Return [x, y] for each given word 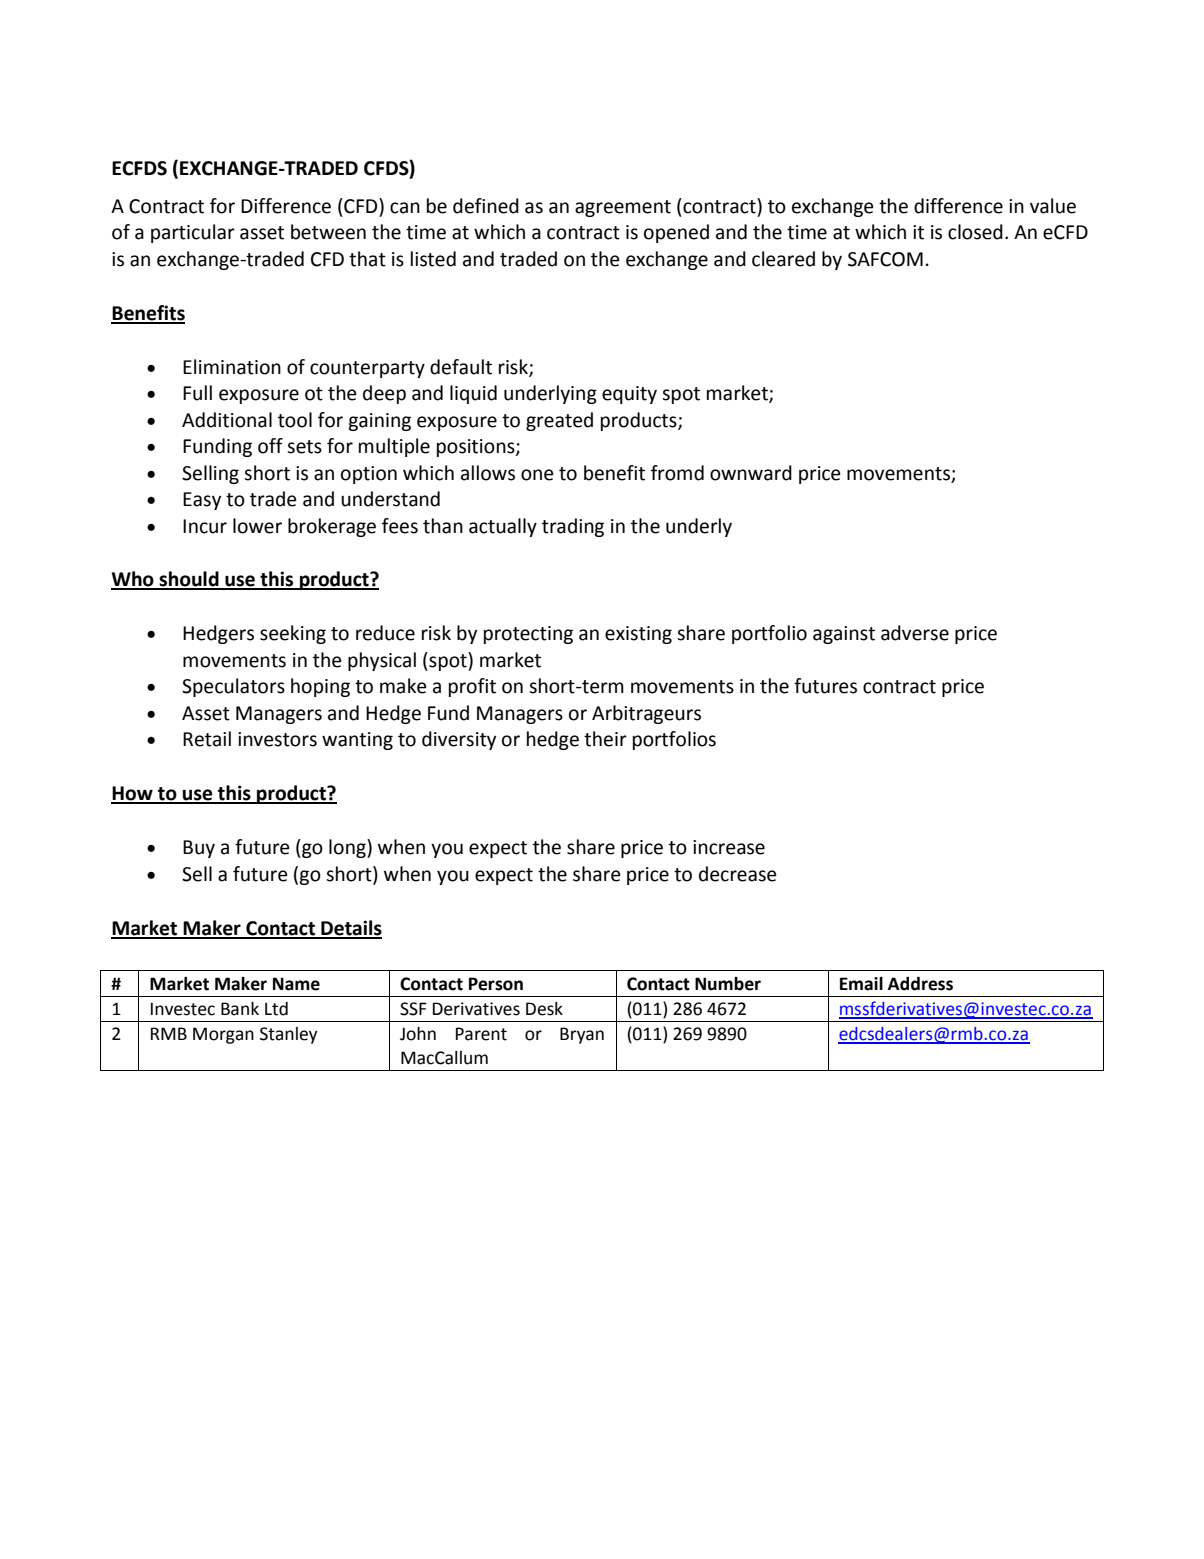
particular [193, 233]
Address [920, 984]
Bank [240, 1009]
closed [975, 232]
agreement [623, 208]
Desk [544, 1009]
